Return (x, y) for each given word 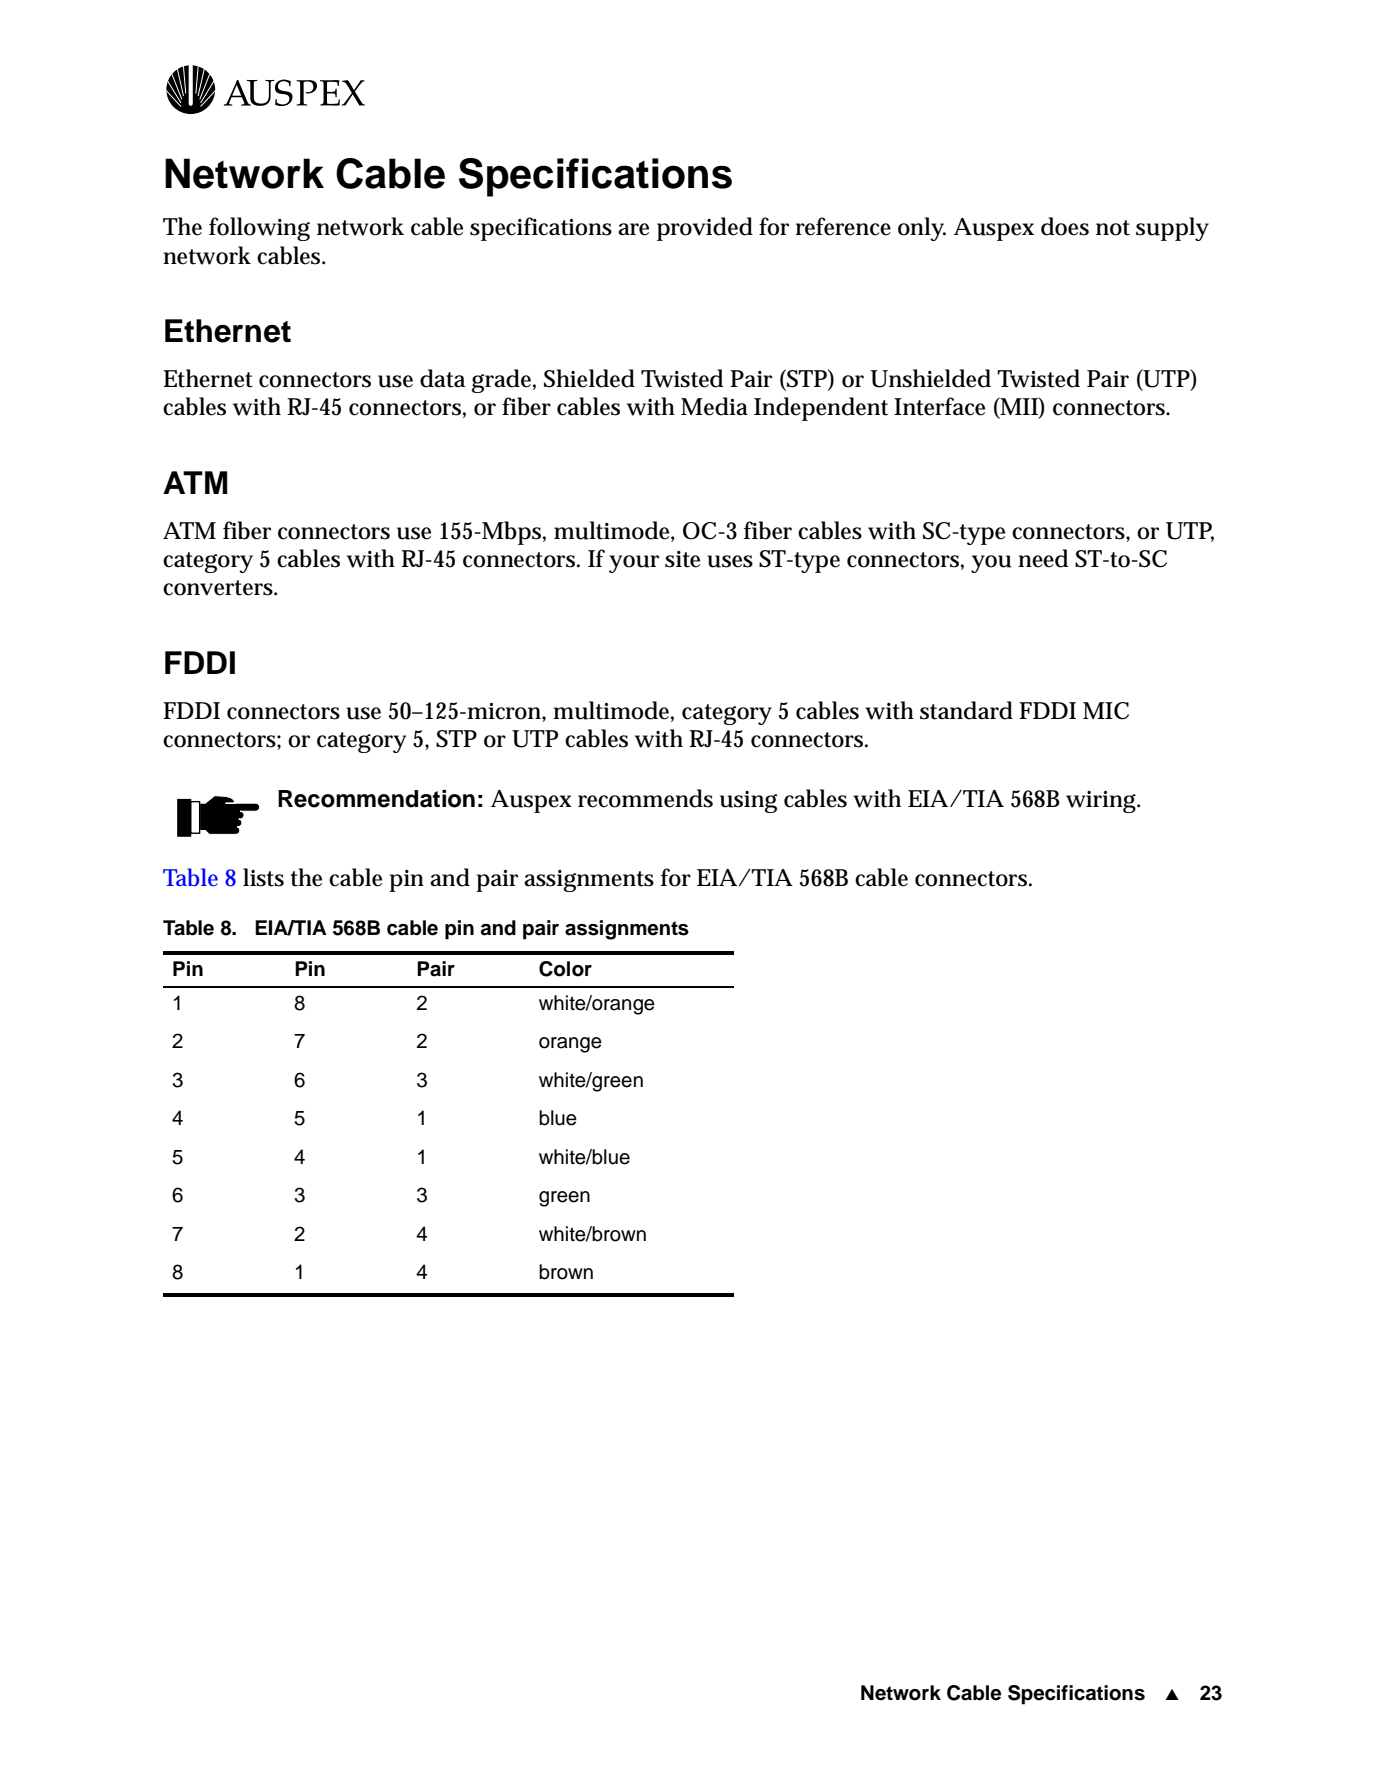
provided (705, 229)
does (1065, 226)
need (1043, 558)
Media (714, 406)
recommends (645, 798)
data (442, 378)
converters (219, 588)
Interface (939, 406)
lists (263, 877)
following (259, 229)
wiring (1102, 802)
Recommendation (376, 799)
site (682, 559)
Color (565, 969)
